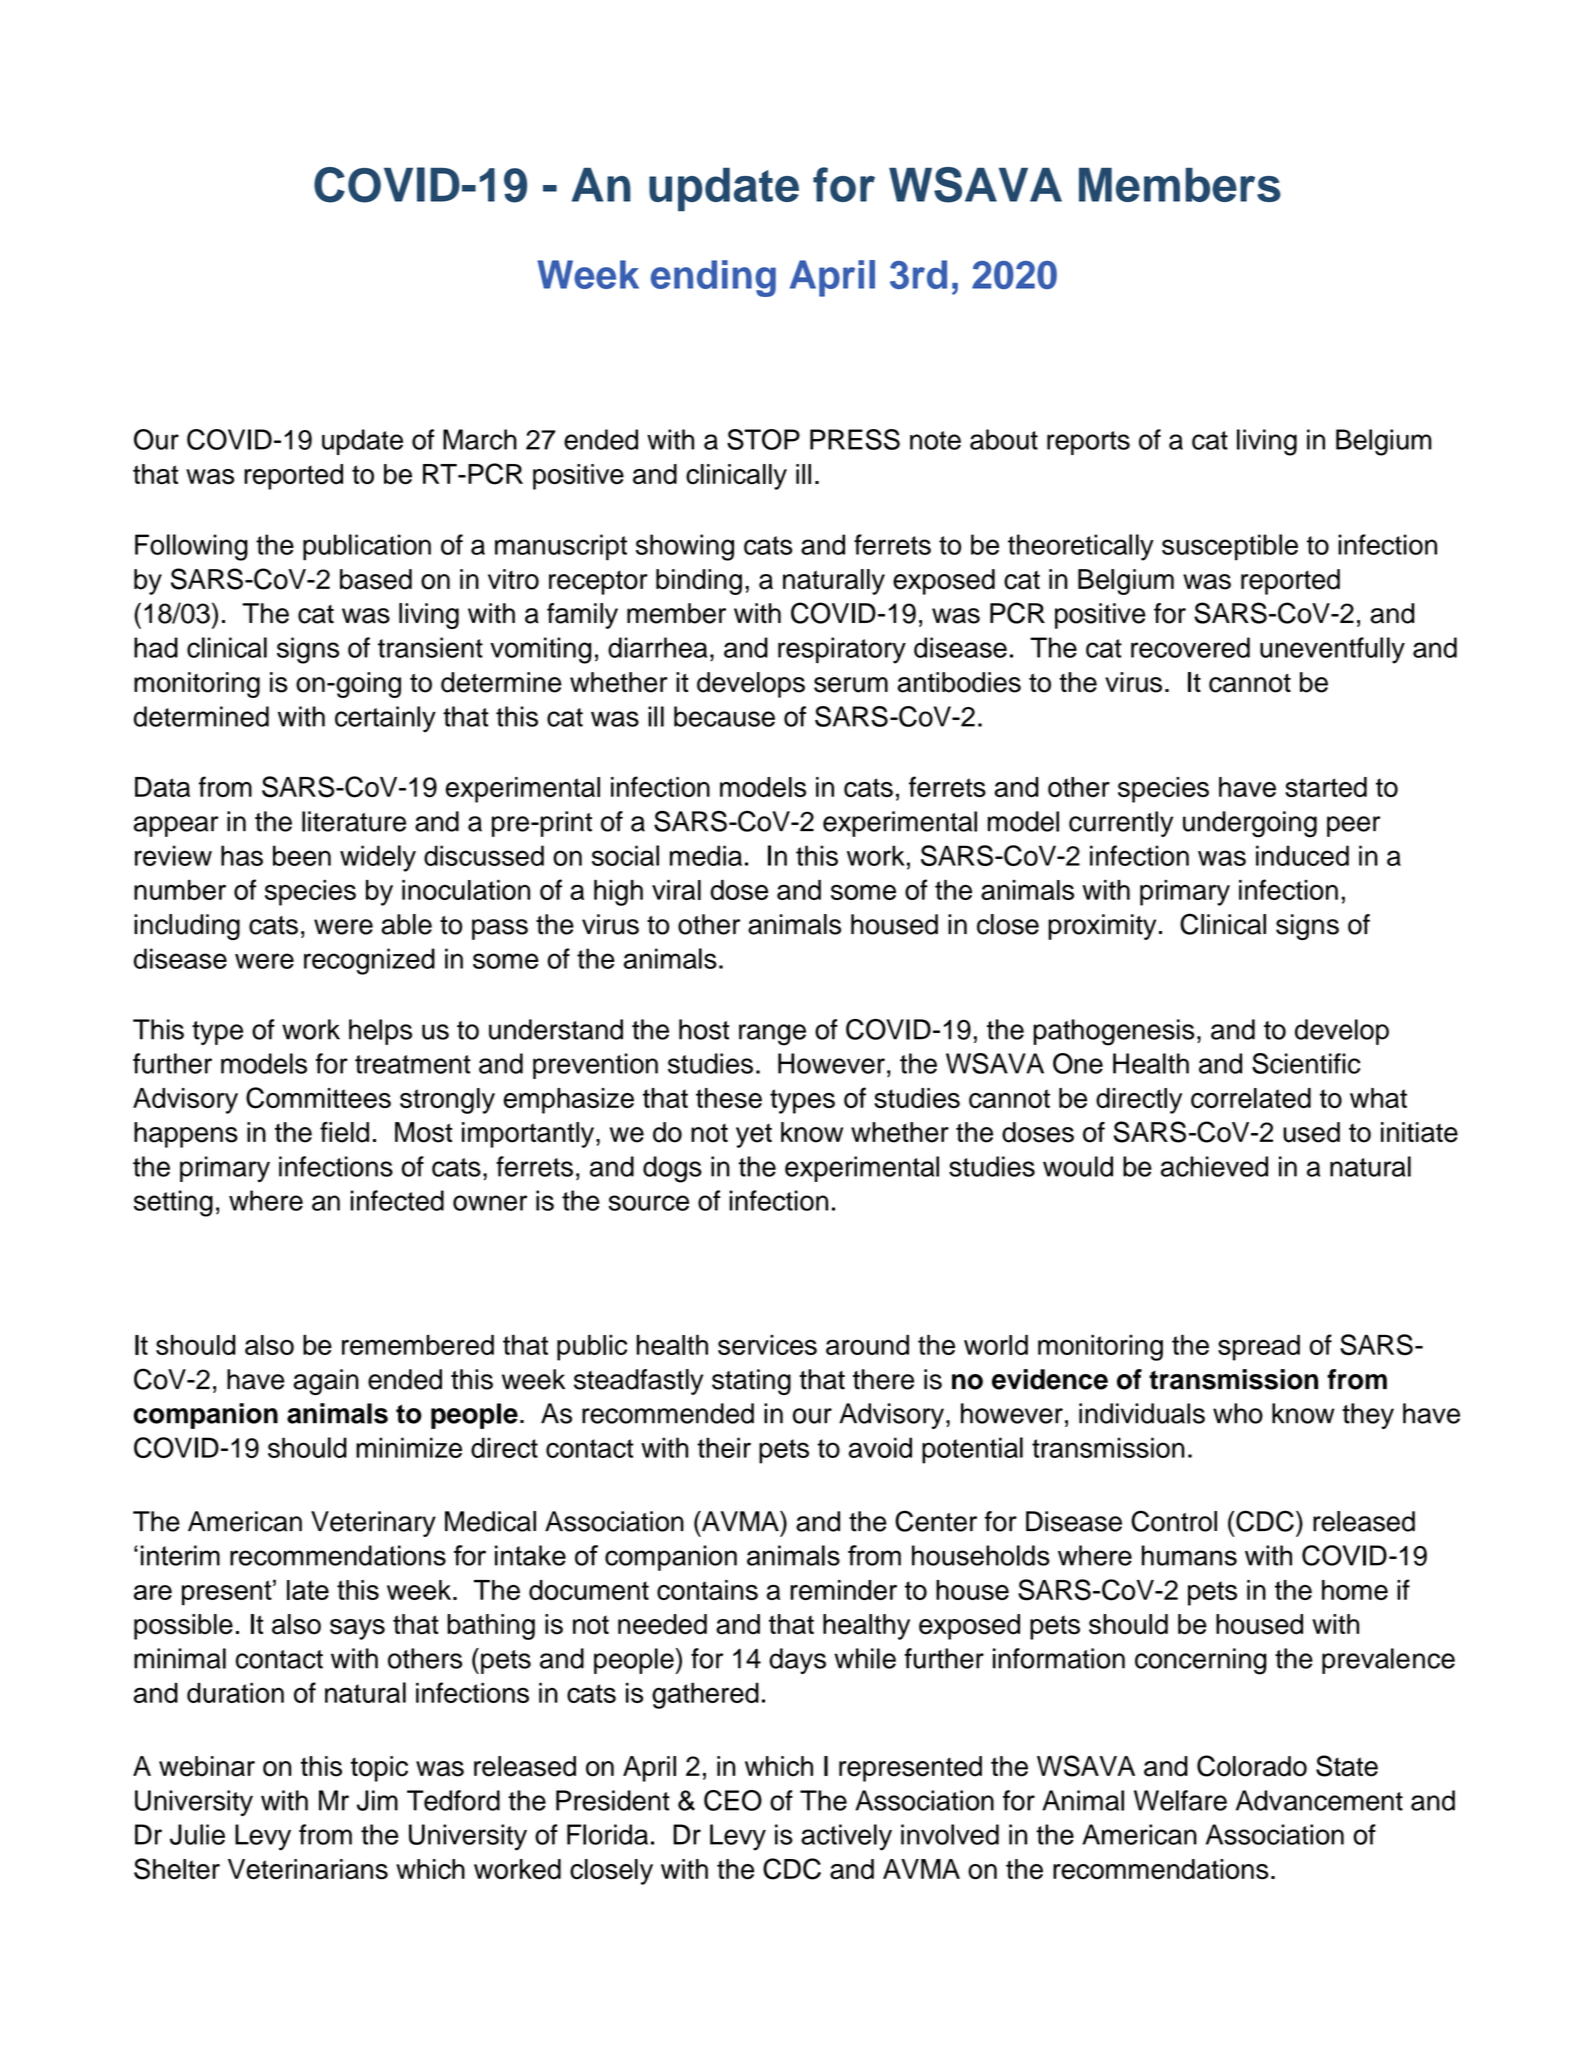 This image has width=1595, height=2065. Describe the element at coordinates (772, 1035) in the image. I see `range` at that location.
